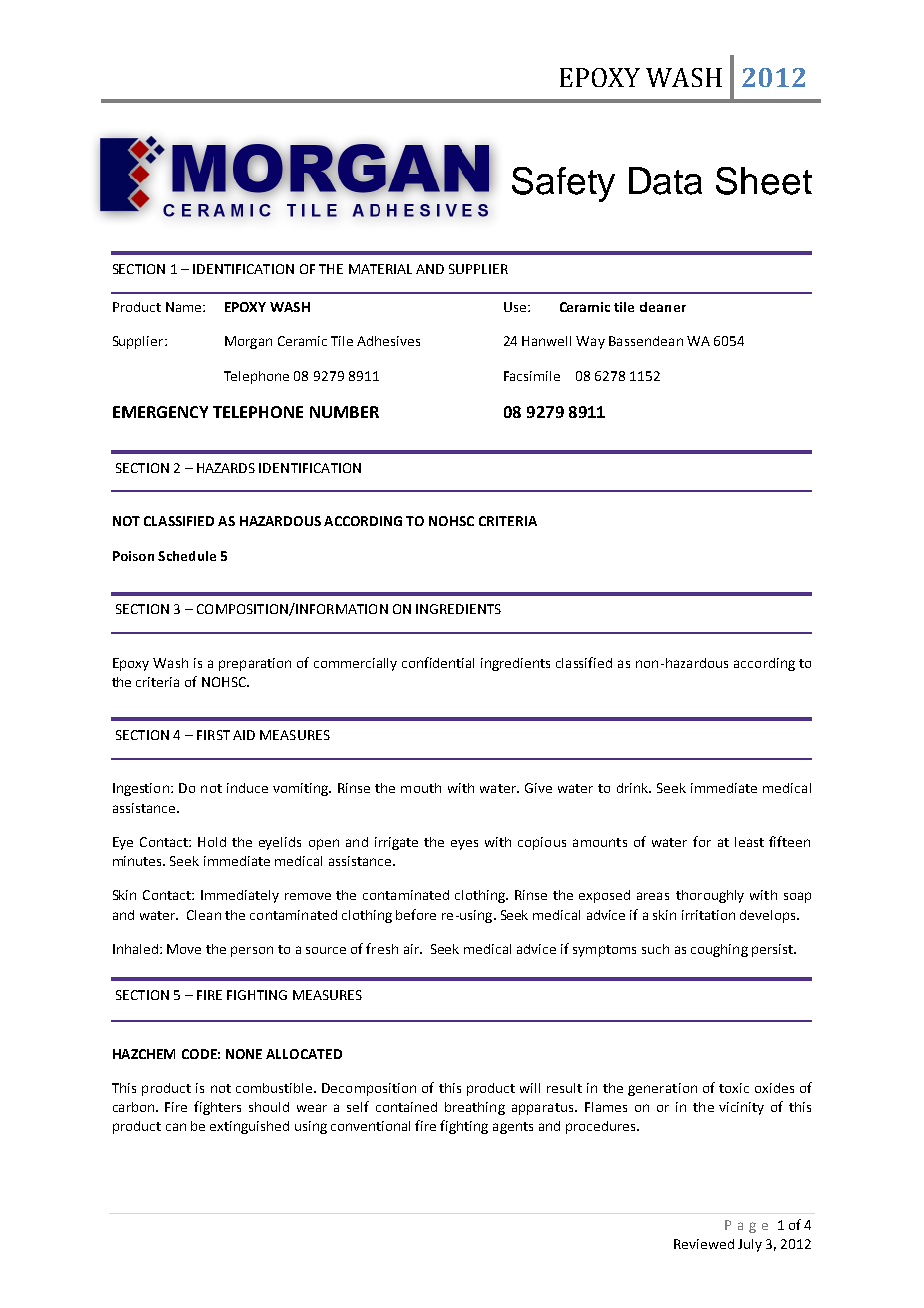 The width and height of the screenshot is (924, 1308). Describe the element at coordinates (532, 376) in the screenshot. I see `Facsimile` at that location.
